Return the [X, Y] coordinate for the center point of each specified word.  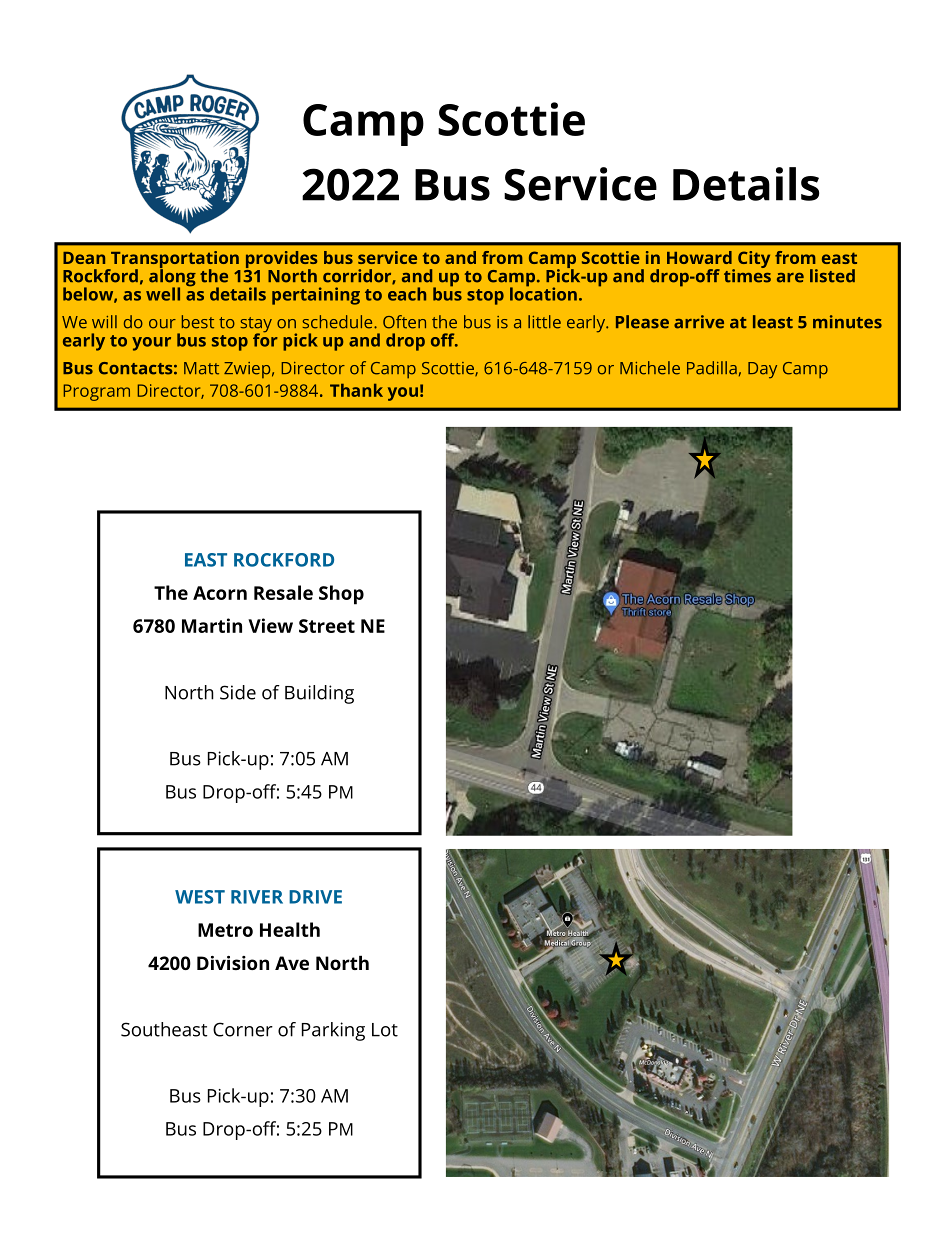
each [407, 294]
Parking [333, 1031]
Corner [243, 1029]
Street [327, 626]
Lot [385, 1030]
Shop [341, 595]
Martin [212, 625]
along [172, 278]
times [747, 275]
